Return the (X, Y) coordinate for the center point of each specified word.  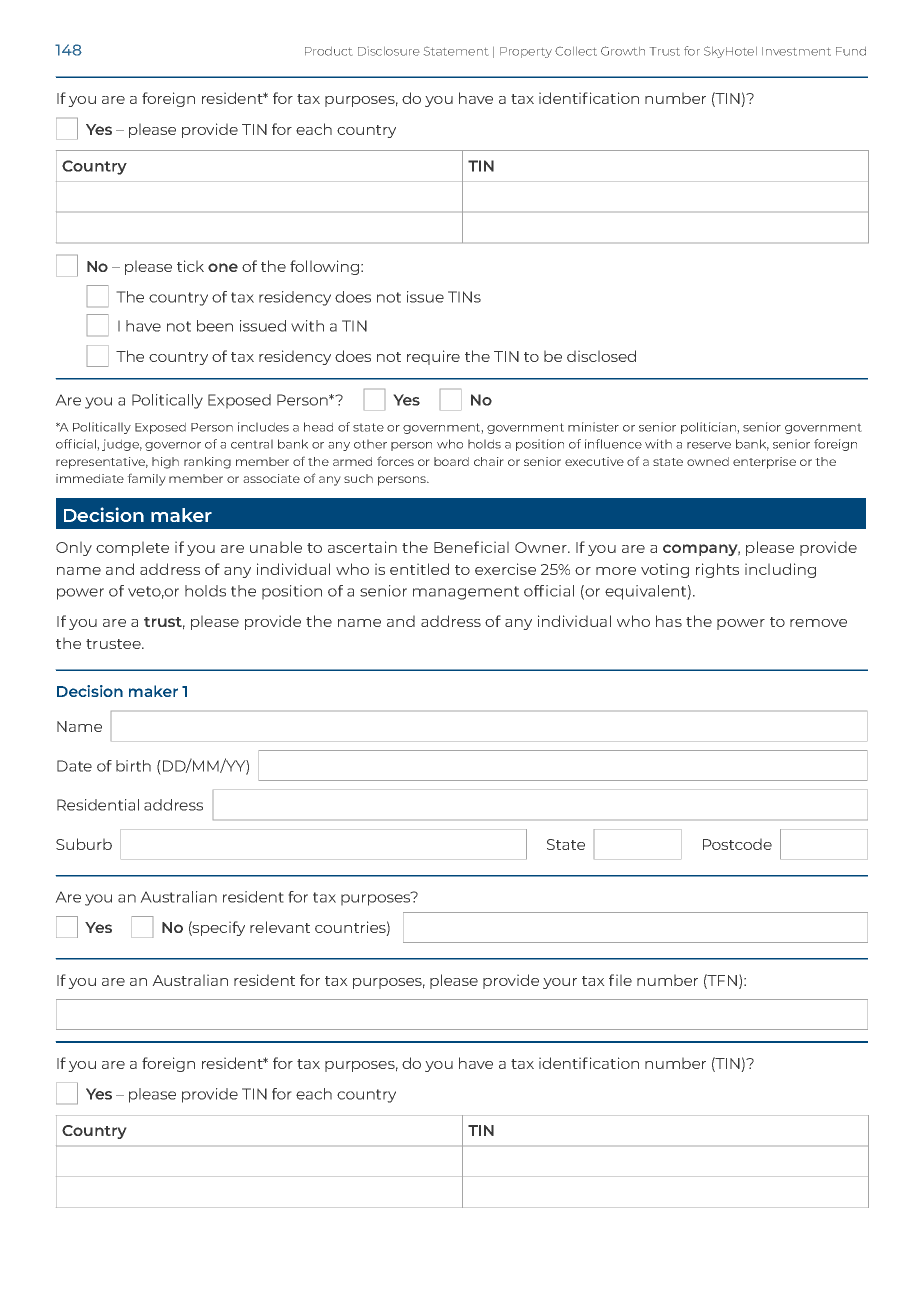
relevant (280, 927)
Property (526, 52)
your (560, 983)
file (620, 980)
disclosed (601, 356)
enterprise (764, 463)
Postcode (737, 844)
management (466, 593)
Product (328, 51)
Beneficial (471, 547)
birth (133, 766)
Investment (796, 51)
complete (132, 548)
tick (190, 266)
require (433, 357)
